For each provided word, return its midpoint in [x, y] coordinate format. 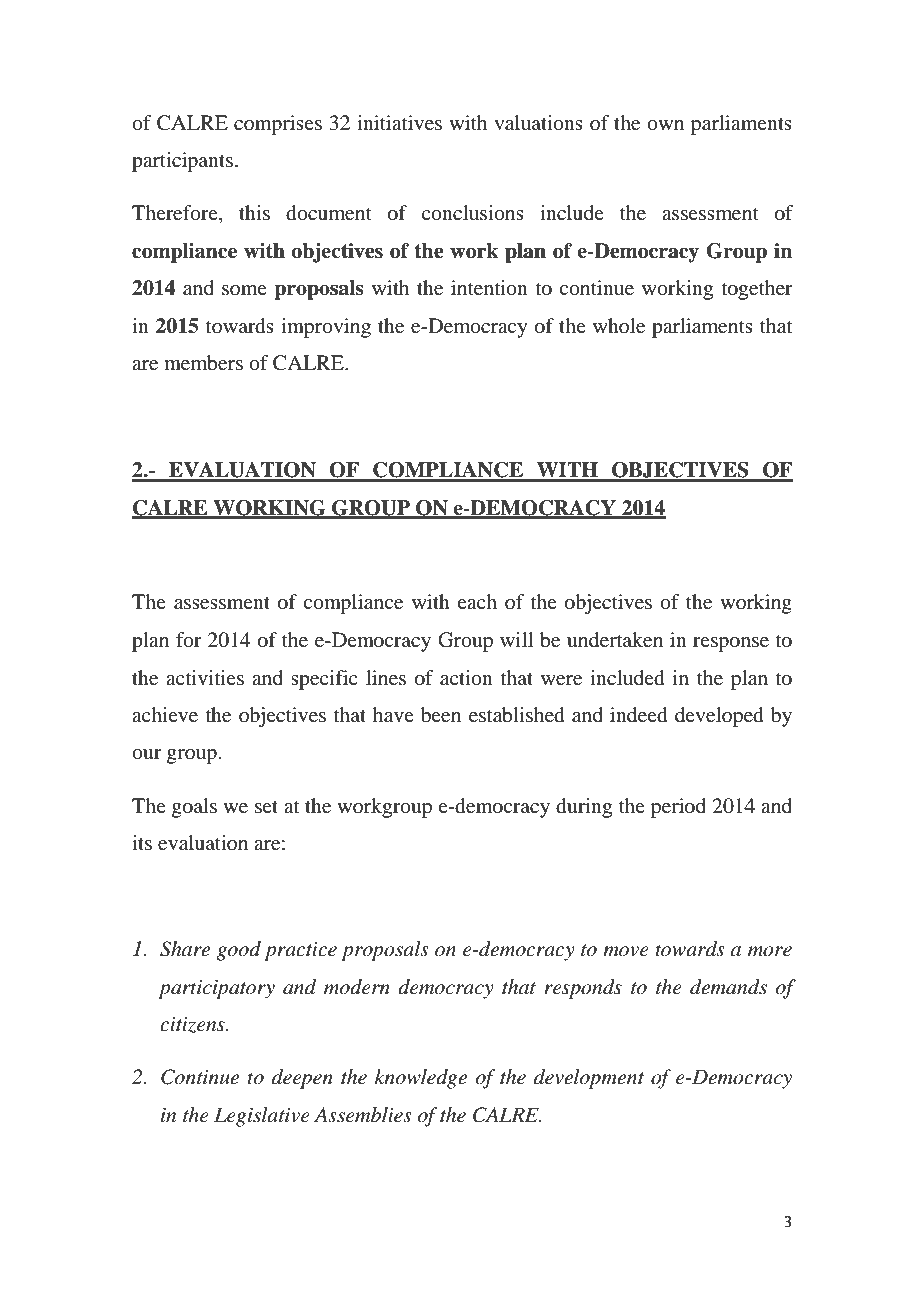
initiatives [399, 123]
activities [205, 677]
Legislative [262, 1117]
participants [182, 162]
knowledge [421, 1079]
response [731, 644]
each [477, 601]
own [665, 125]
